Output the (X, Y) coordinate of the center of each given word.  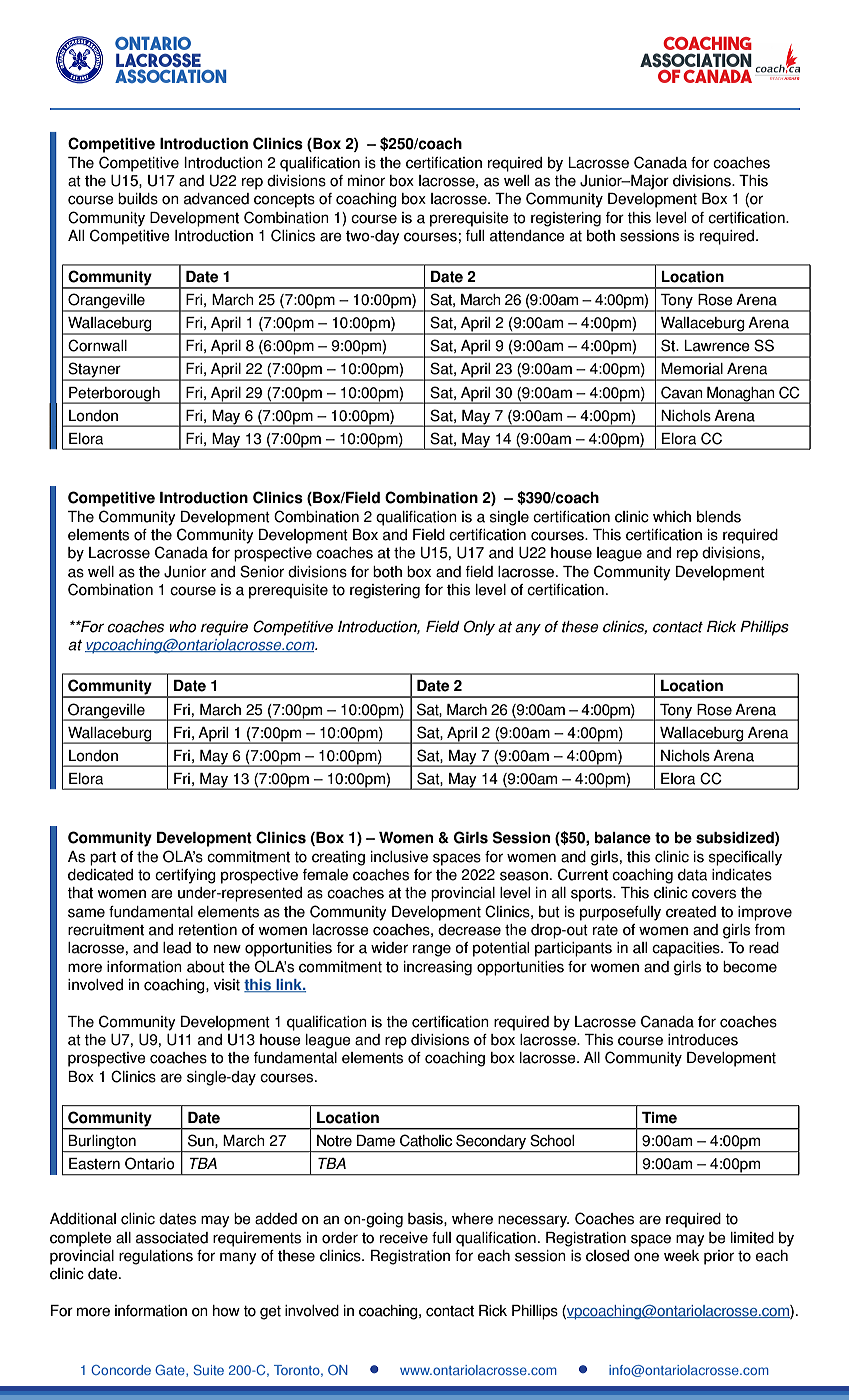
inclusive (399, 857)
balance (622, 838)
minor (366, 181)
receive (404, 1238)
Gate (171, 1371)
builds (138, 199)
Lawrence (717, 346)
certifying (185, 876)
